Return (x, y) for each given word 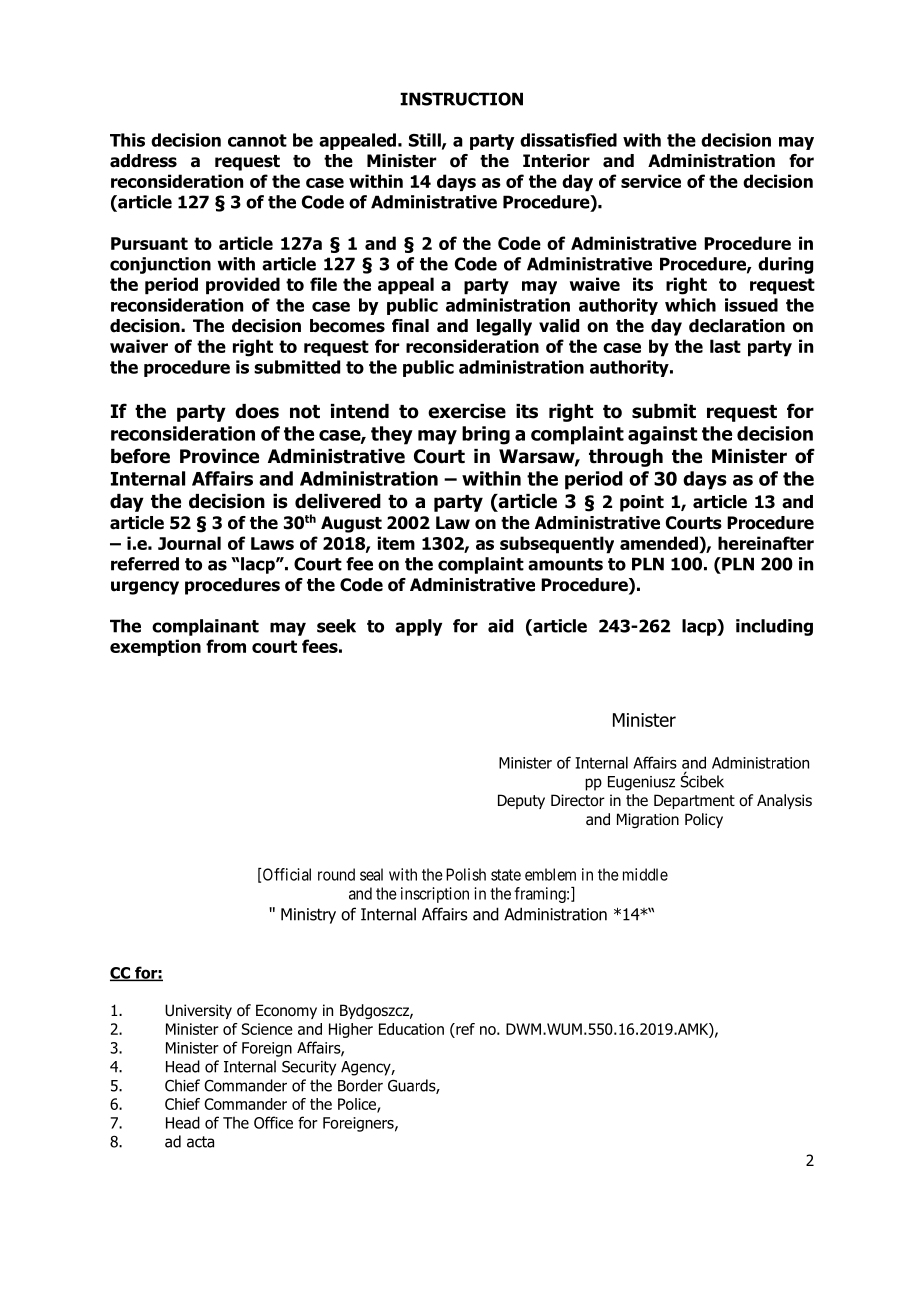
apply (418, 627)
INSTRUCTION (461, 99)
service (651, 181)
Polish (466, 874)
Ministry (308, 916)
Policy (704, 820)
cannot (257, 140)
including (774, 627)
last (725, 346)
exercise (467, 411)
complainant (205, 627)
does (257, 411)
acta (200, 1142)
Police (358, 1105)
